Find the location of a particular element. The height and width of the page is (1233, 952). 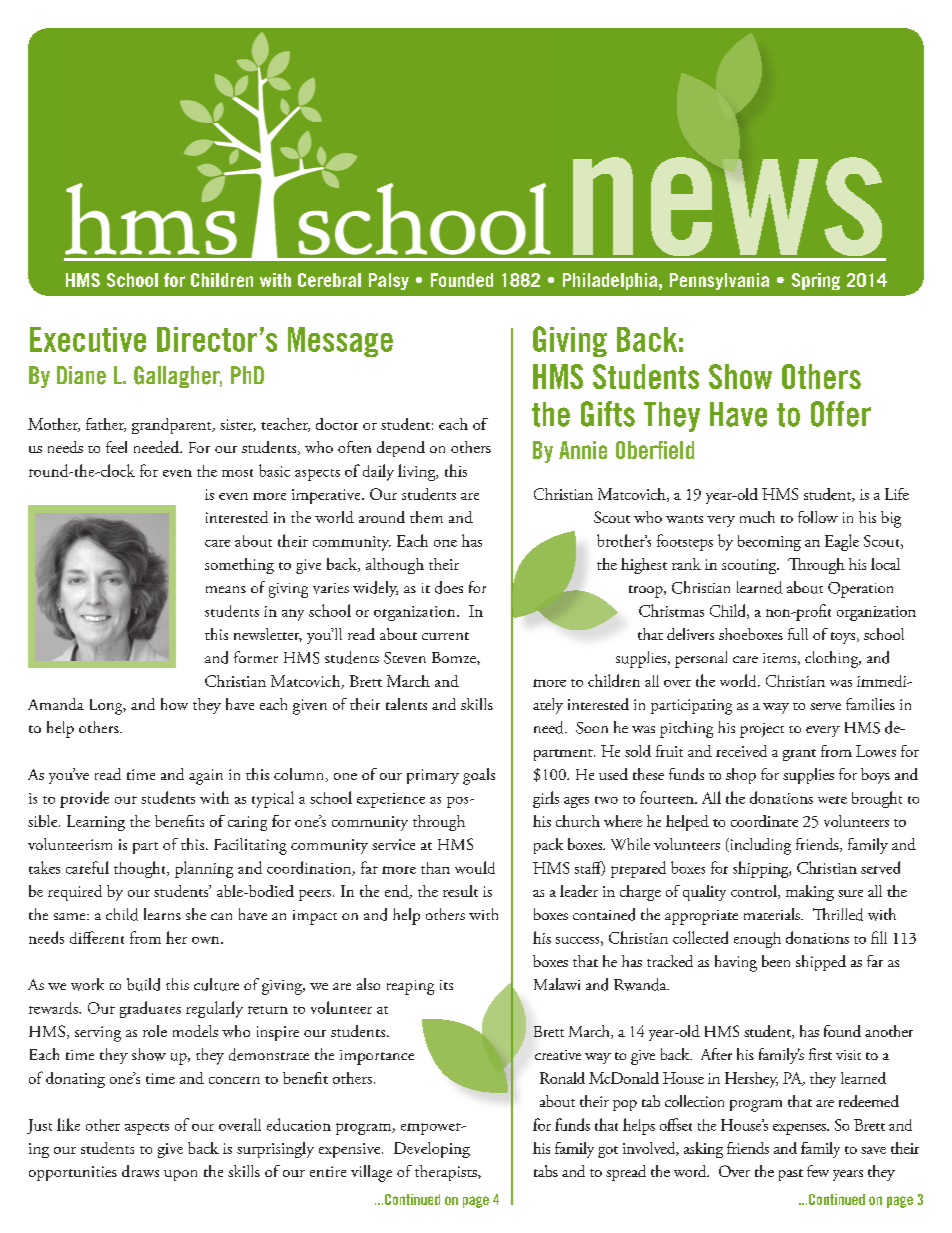

follow is located at coordinates (818, 517).
